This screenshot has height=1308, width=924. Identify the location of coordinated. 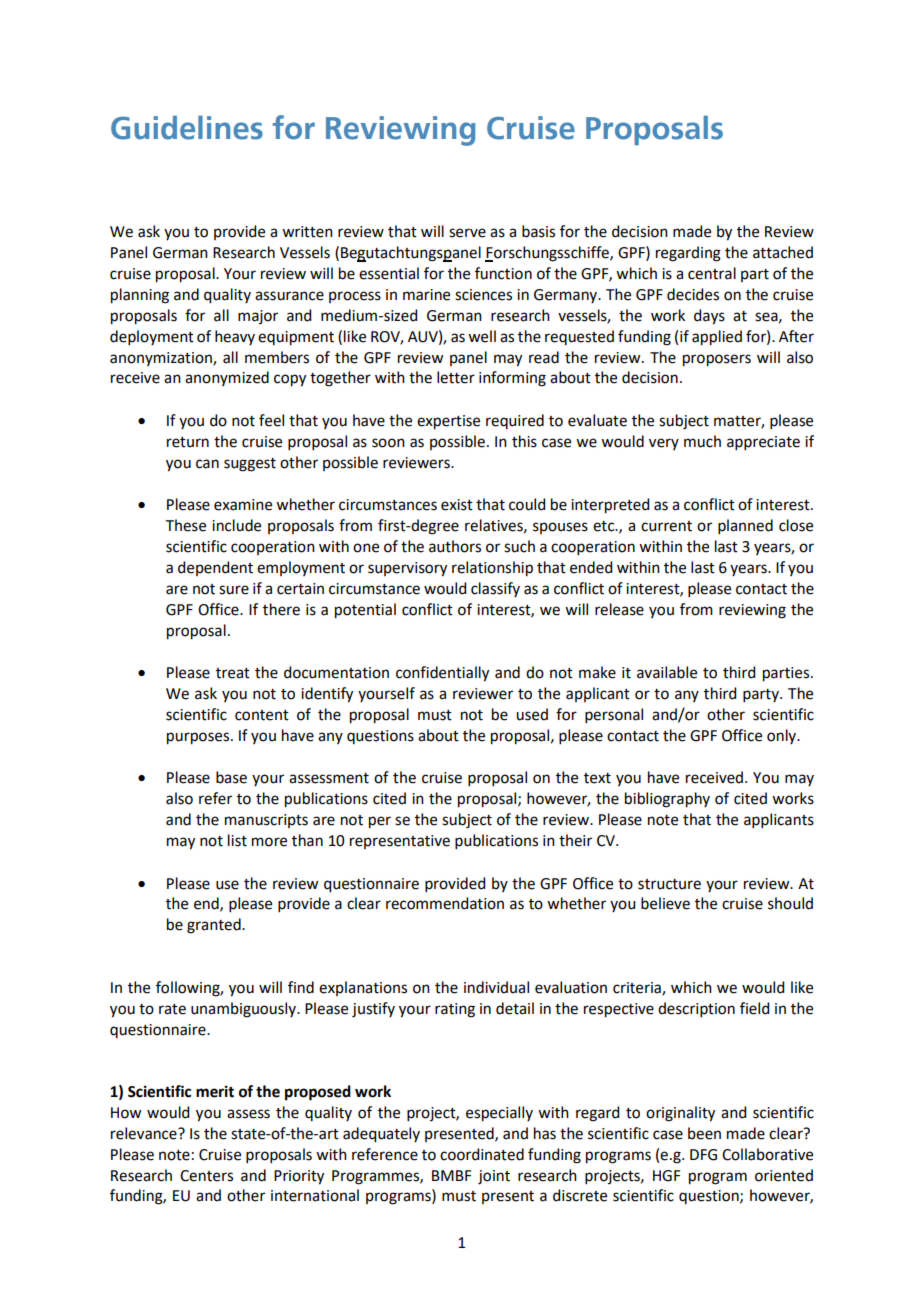
(482, 1154).
